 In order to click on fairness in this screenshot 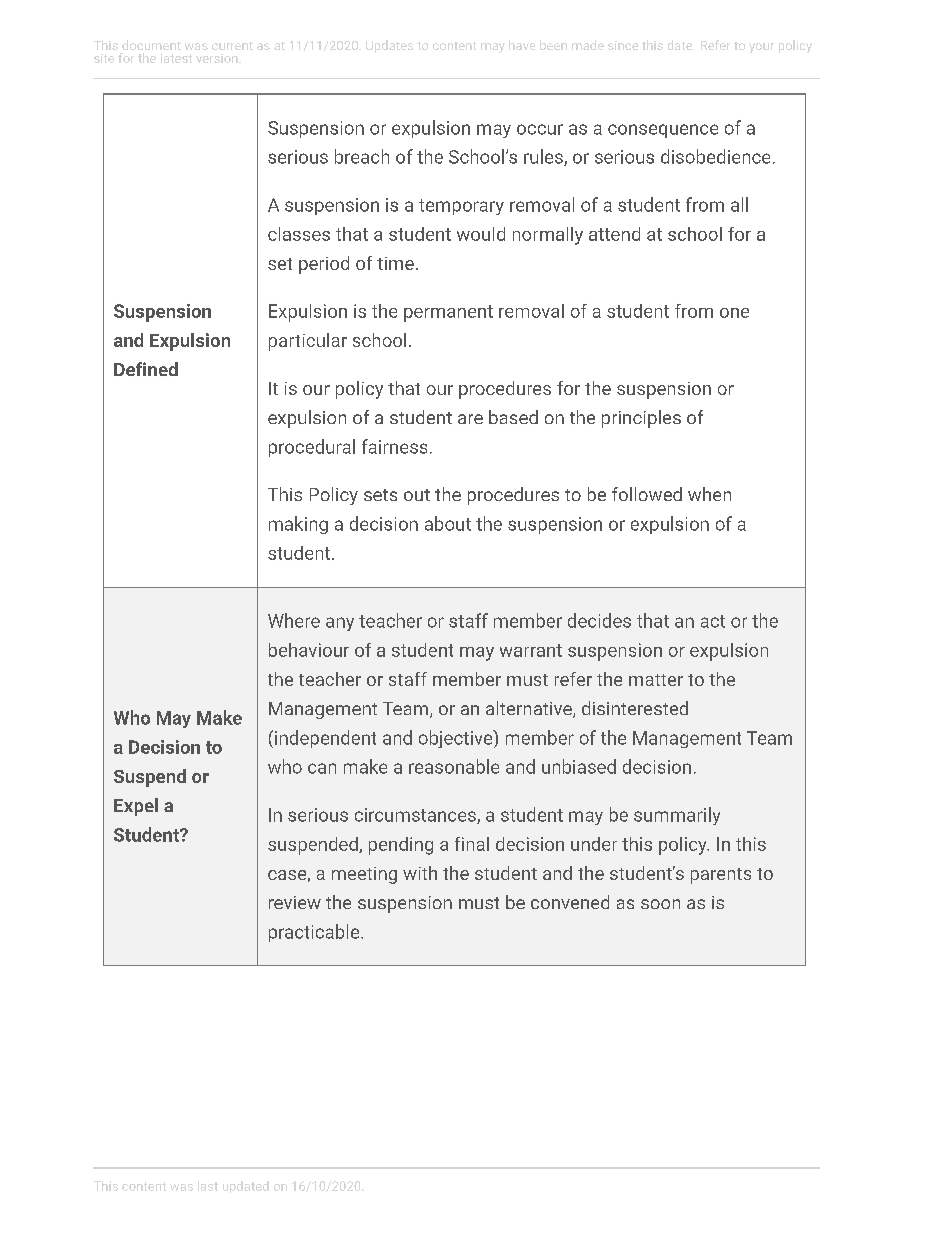, I will do `click(394, 446)`.
